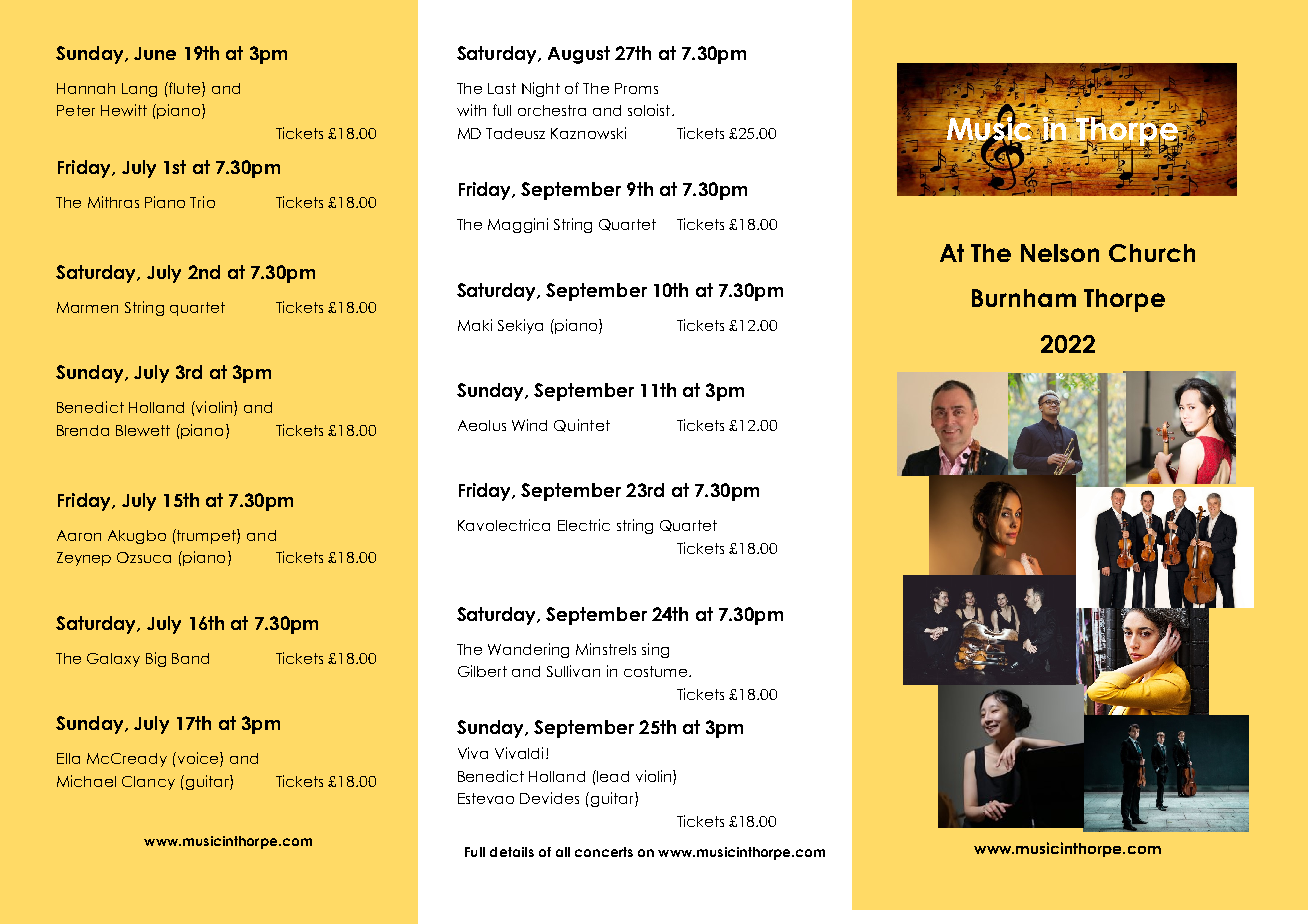  I want to click on Quintet, so click(582, 425).
